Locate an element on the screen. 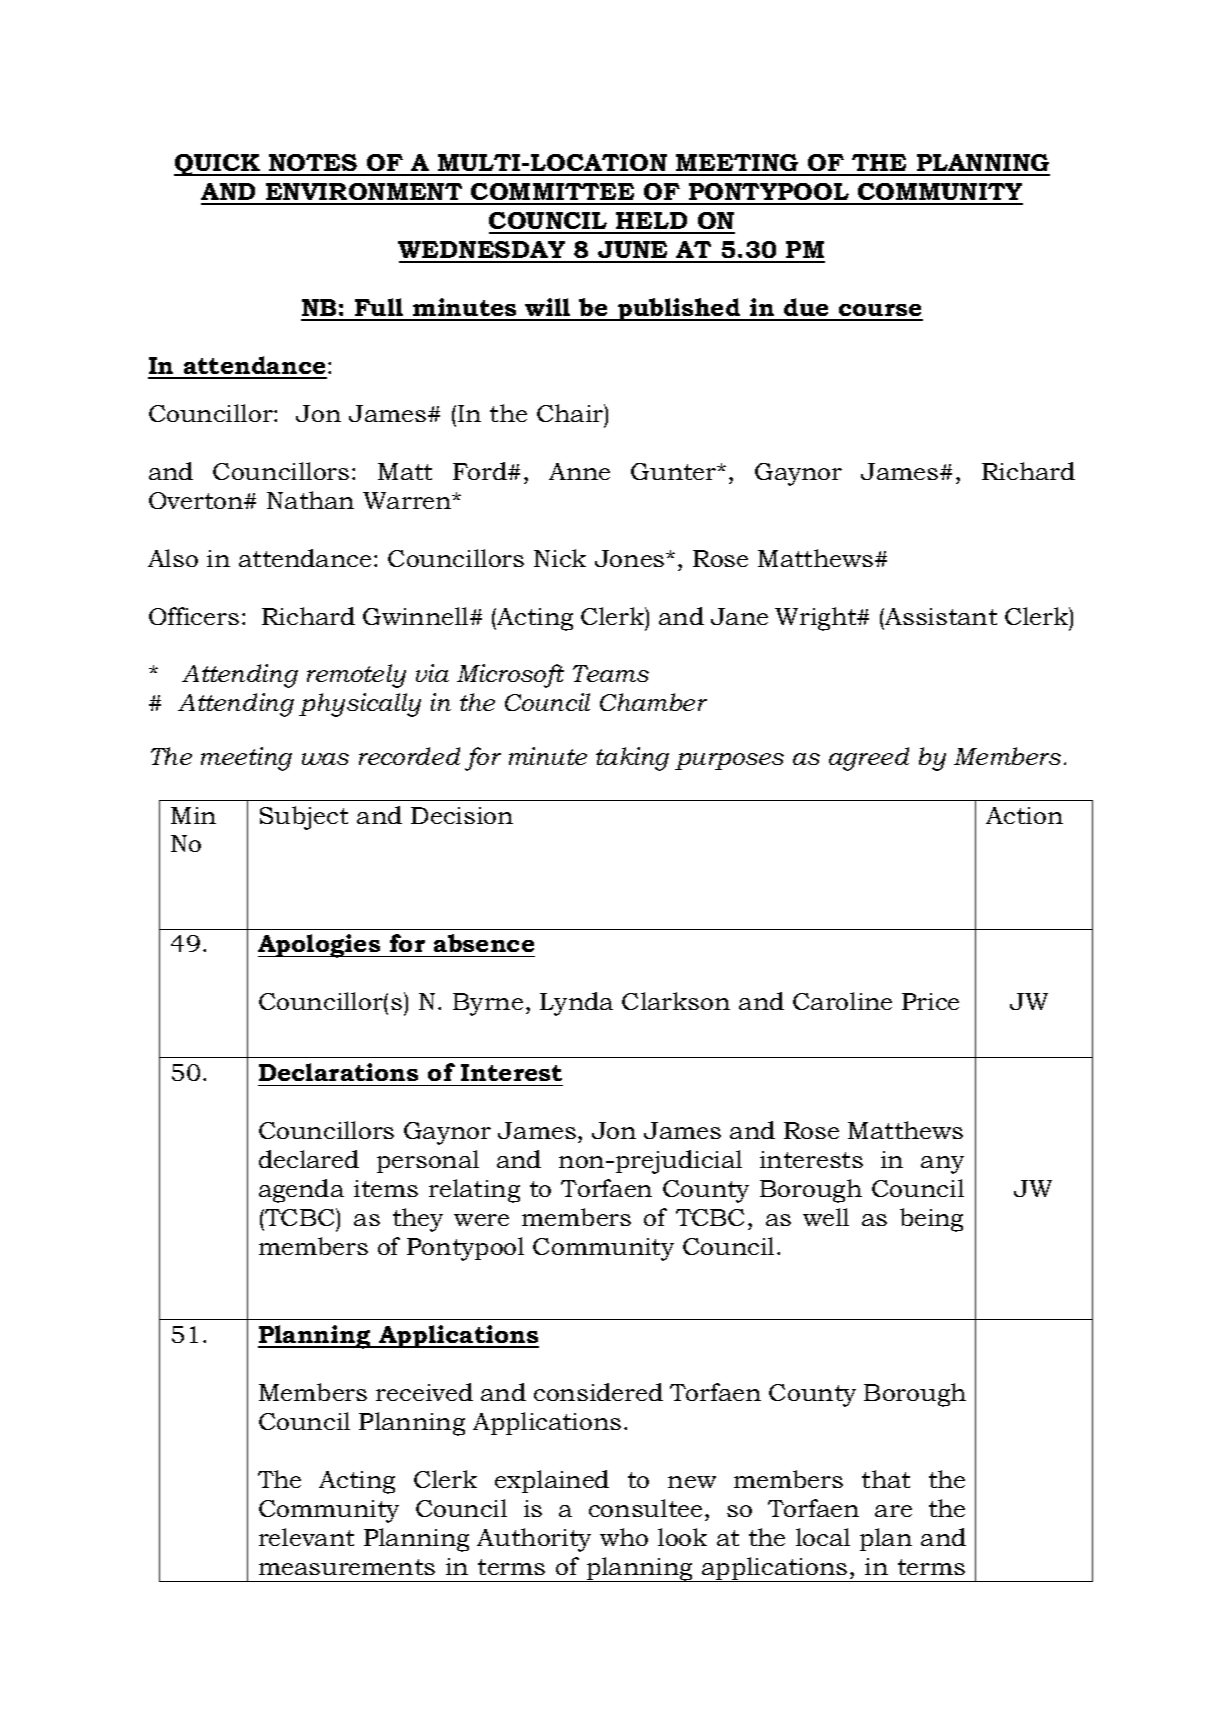 The height and width of the screenshot is (1731, 1224). published is located at coordinates (679, 309).
